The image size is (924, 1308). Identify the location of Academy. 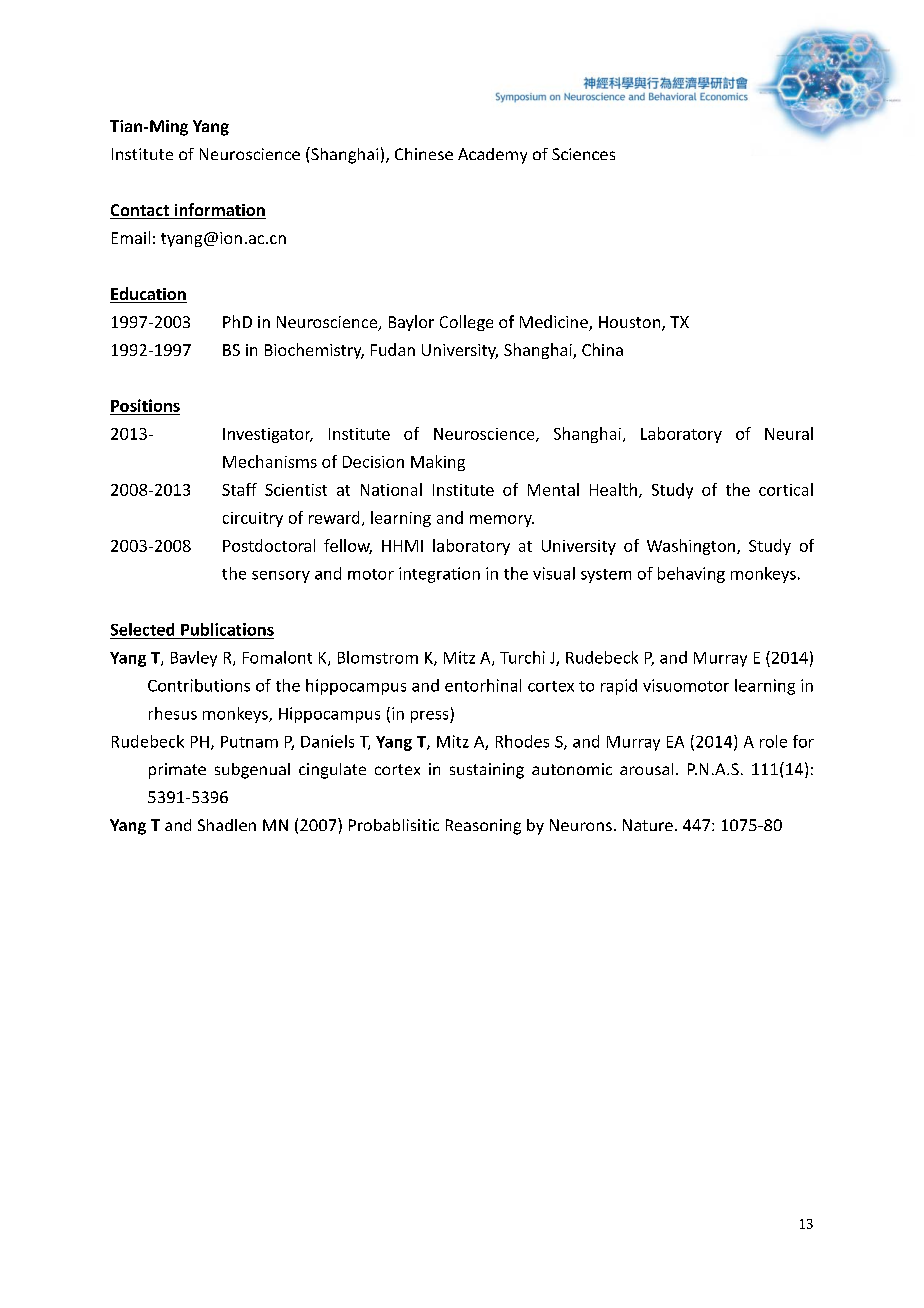
(492, 156).
